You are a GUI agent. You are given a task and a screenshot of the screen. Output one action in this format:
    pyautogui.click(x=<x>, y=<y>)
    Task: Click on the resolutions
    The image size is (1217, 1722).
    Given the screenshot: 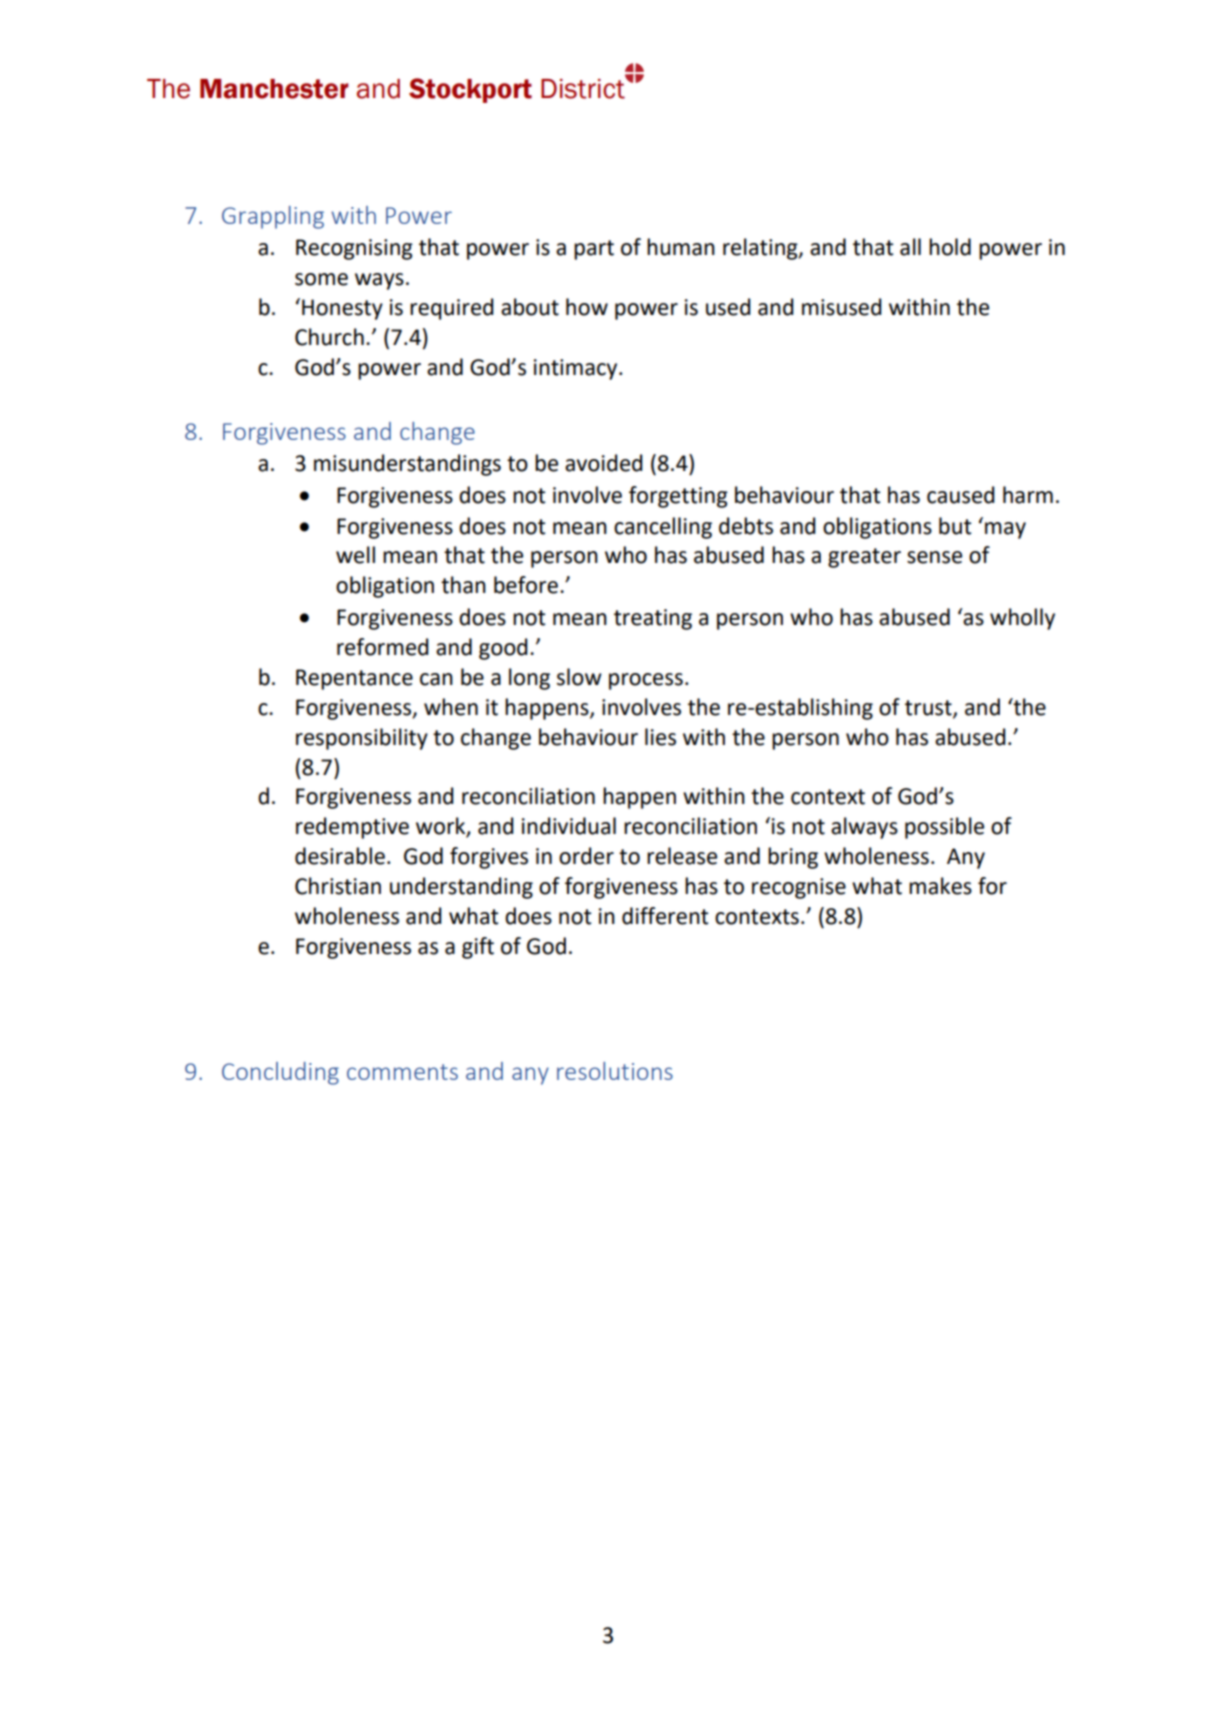 What is the action you would take?
    pyautogui.click(x=615, y=1071)
